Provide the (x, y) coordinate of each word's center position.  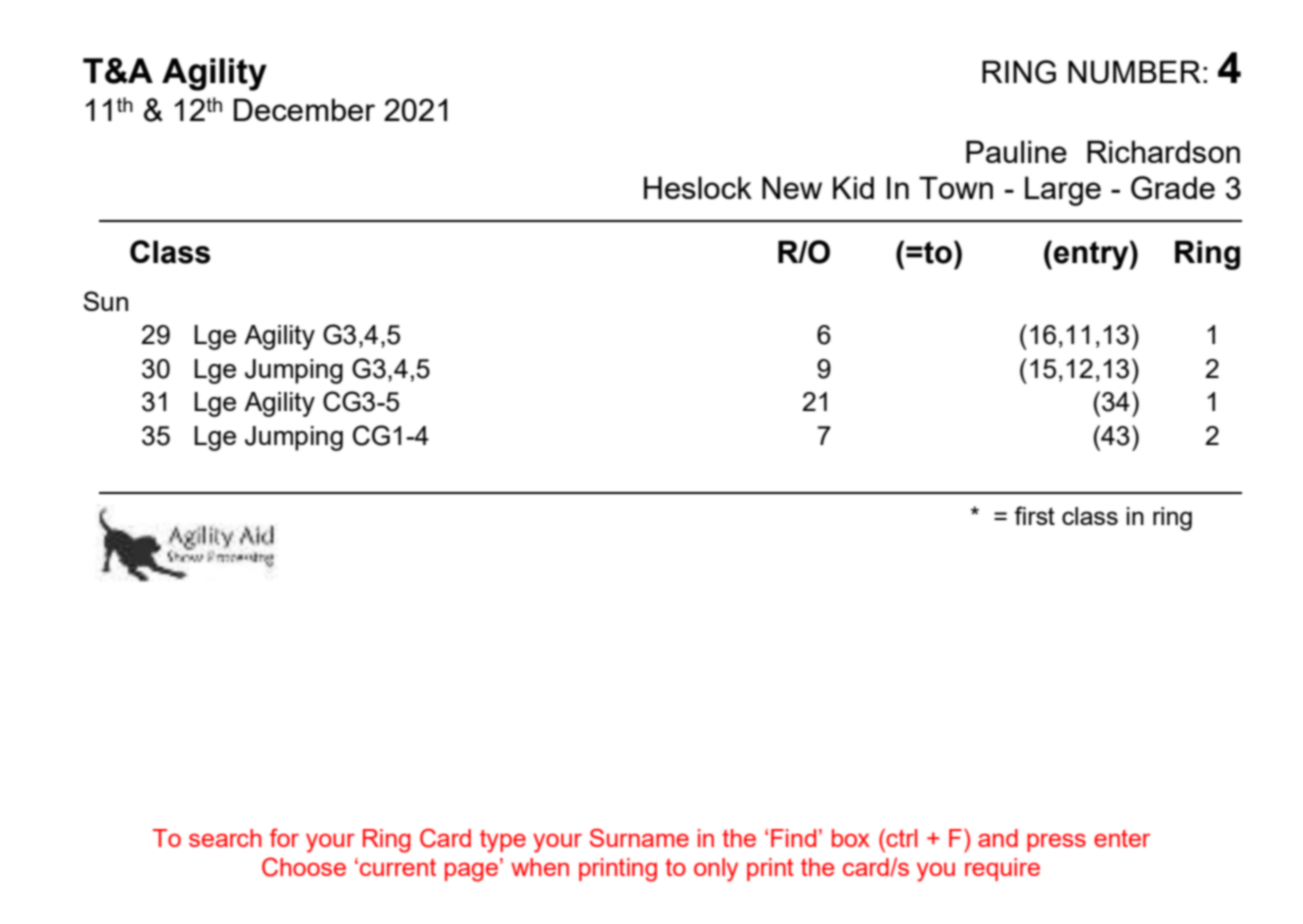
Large (1063, 191)
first (1034, 515)
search (225, 838)
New (792, 187)
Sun (106, 301)
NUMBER (1134, 72)
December (304, 109)
